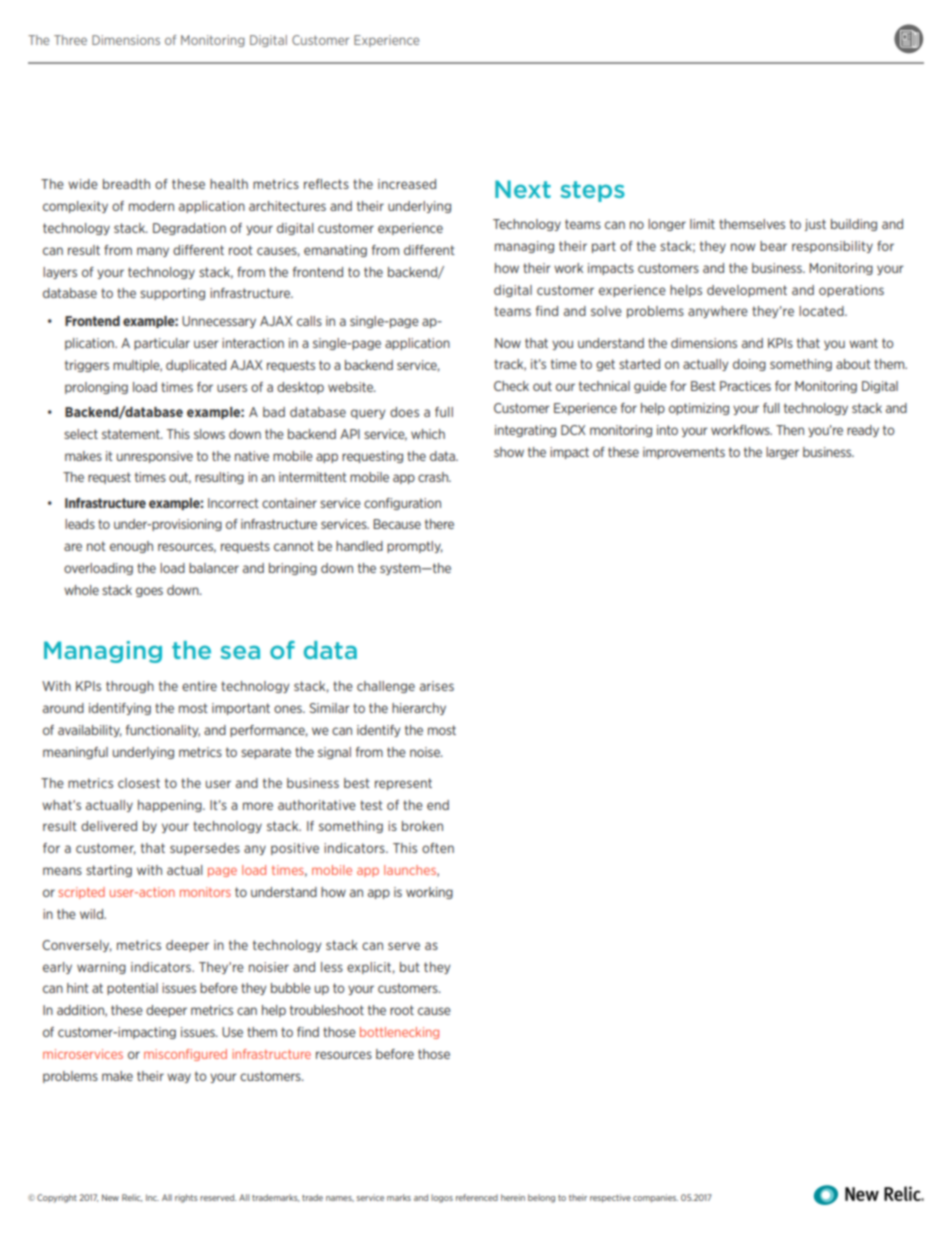  I want to click on increased, so click(407, 184).
